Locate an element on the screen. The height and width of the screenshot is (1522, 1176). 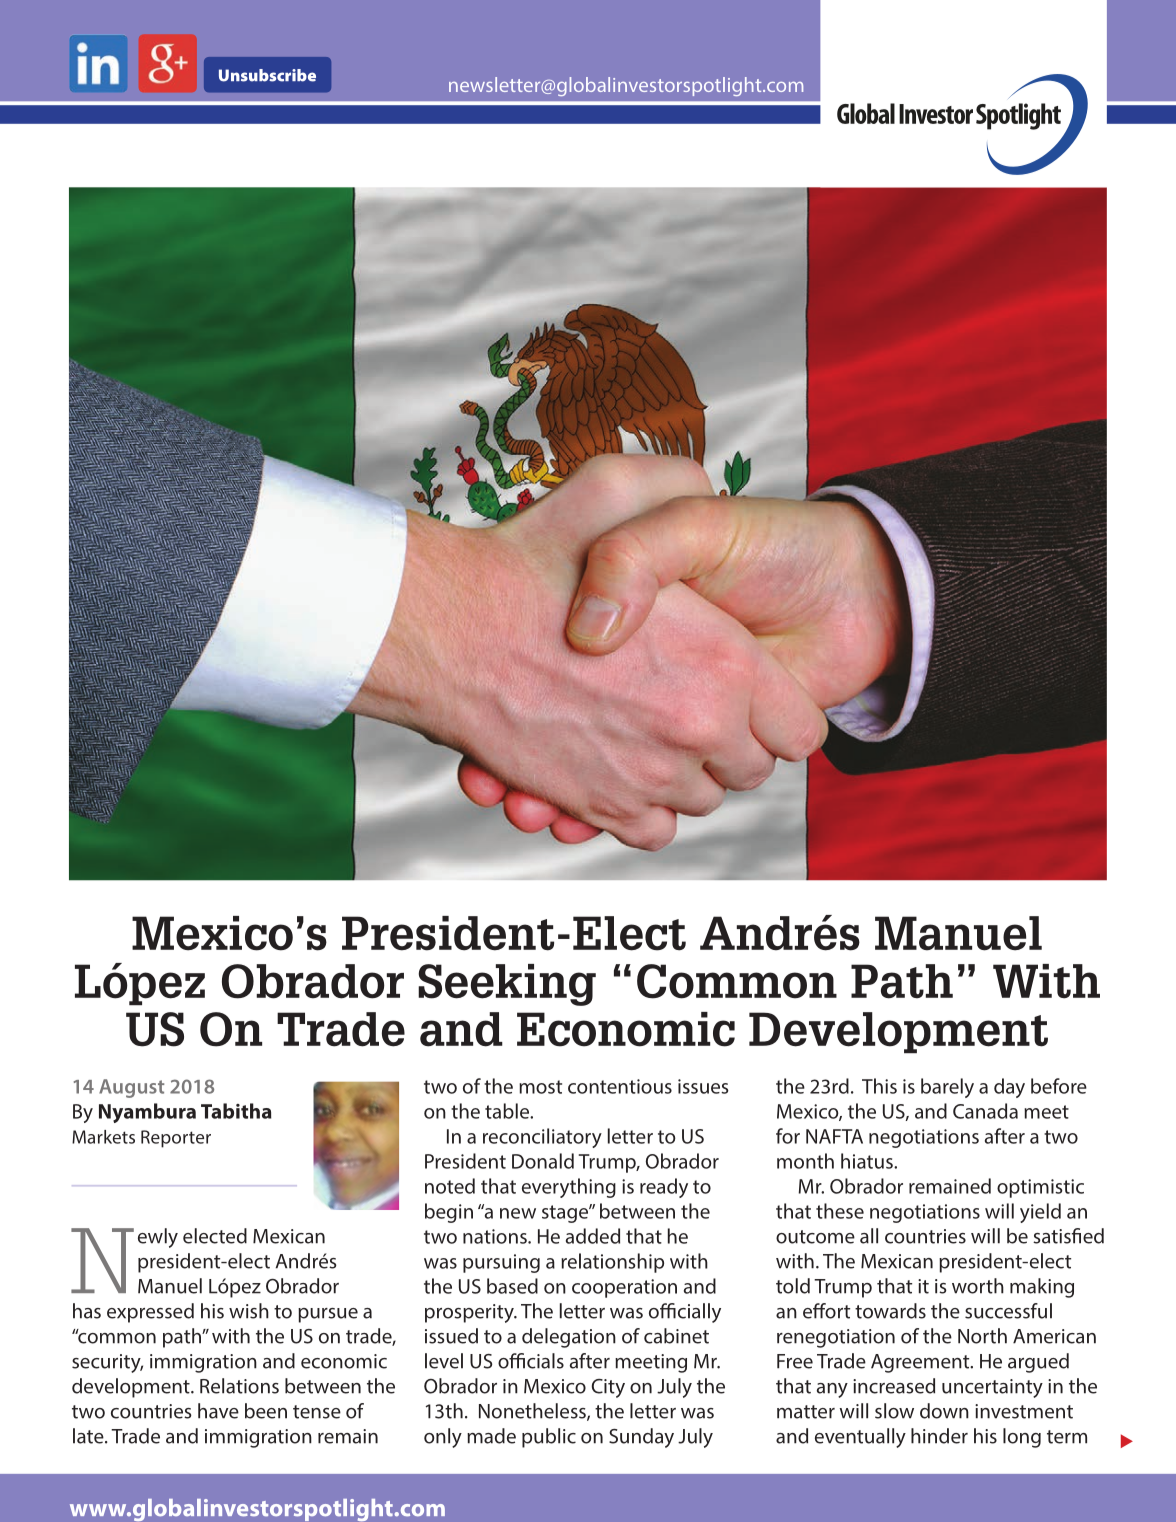
City is located at coordinates (608, 1388).
